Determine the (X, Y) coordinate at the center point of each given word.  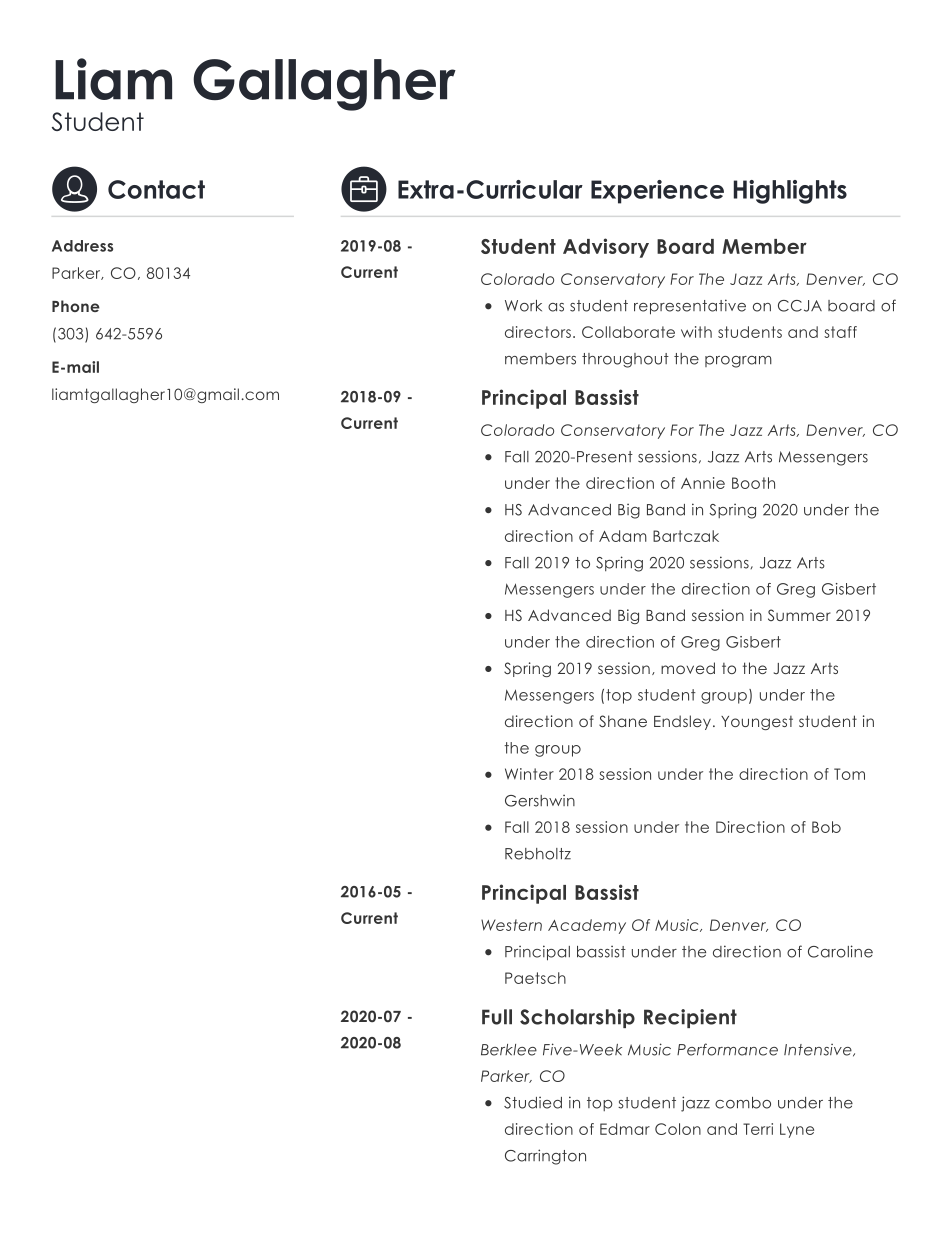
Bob (826, 827)
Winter (529, 774)
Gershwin (540, 801)
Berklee (509, 1050)
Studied (533, 1103)
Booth (753, 483)
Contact (156, 189)
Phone (76, 306)
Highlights (790, 192)
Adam (623, 536)
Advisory (606, 248)
